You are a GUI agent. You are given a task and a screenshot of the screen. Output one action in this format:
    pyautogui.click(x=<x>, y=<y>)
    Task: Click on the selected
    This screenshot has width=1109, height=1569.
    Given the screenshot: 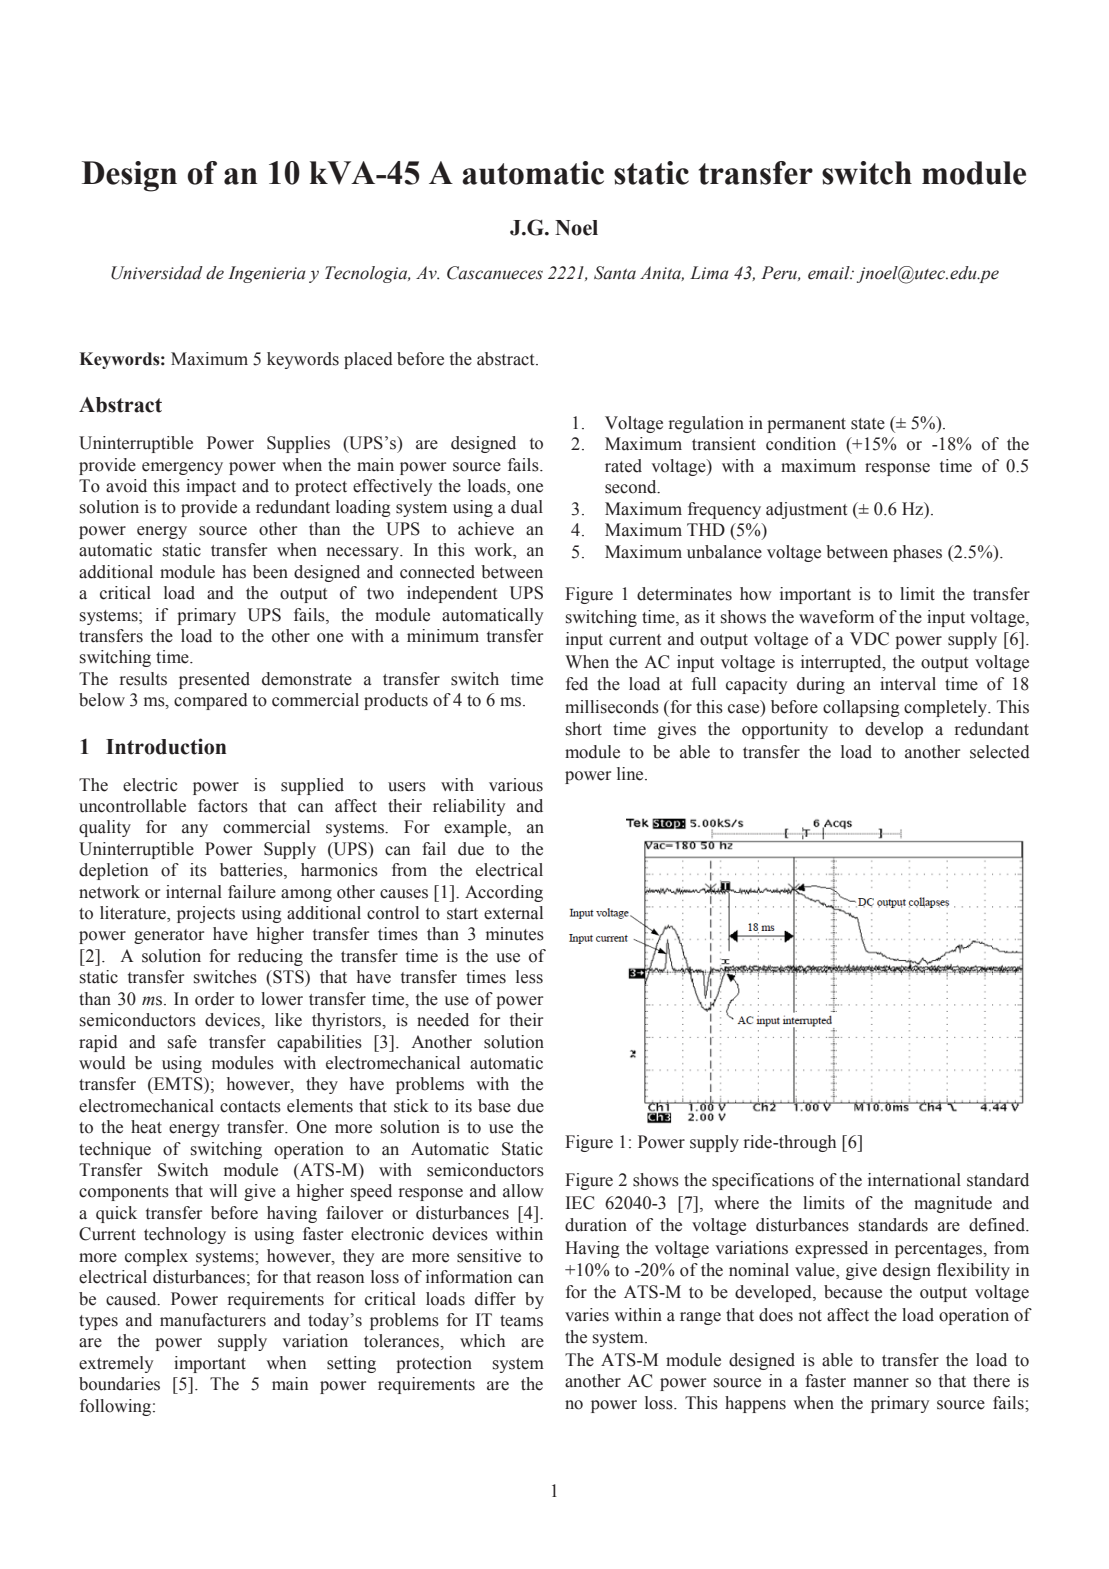 What is the action you would take?
    pyautogui.click(x=1000, y=752)
